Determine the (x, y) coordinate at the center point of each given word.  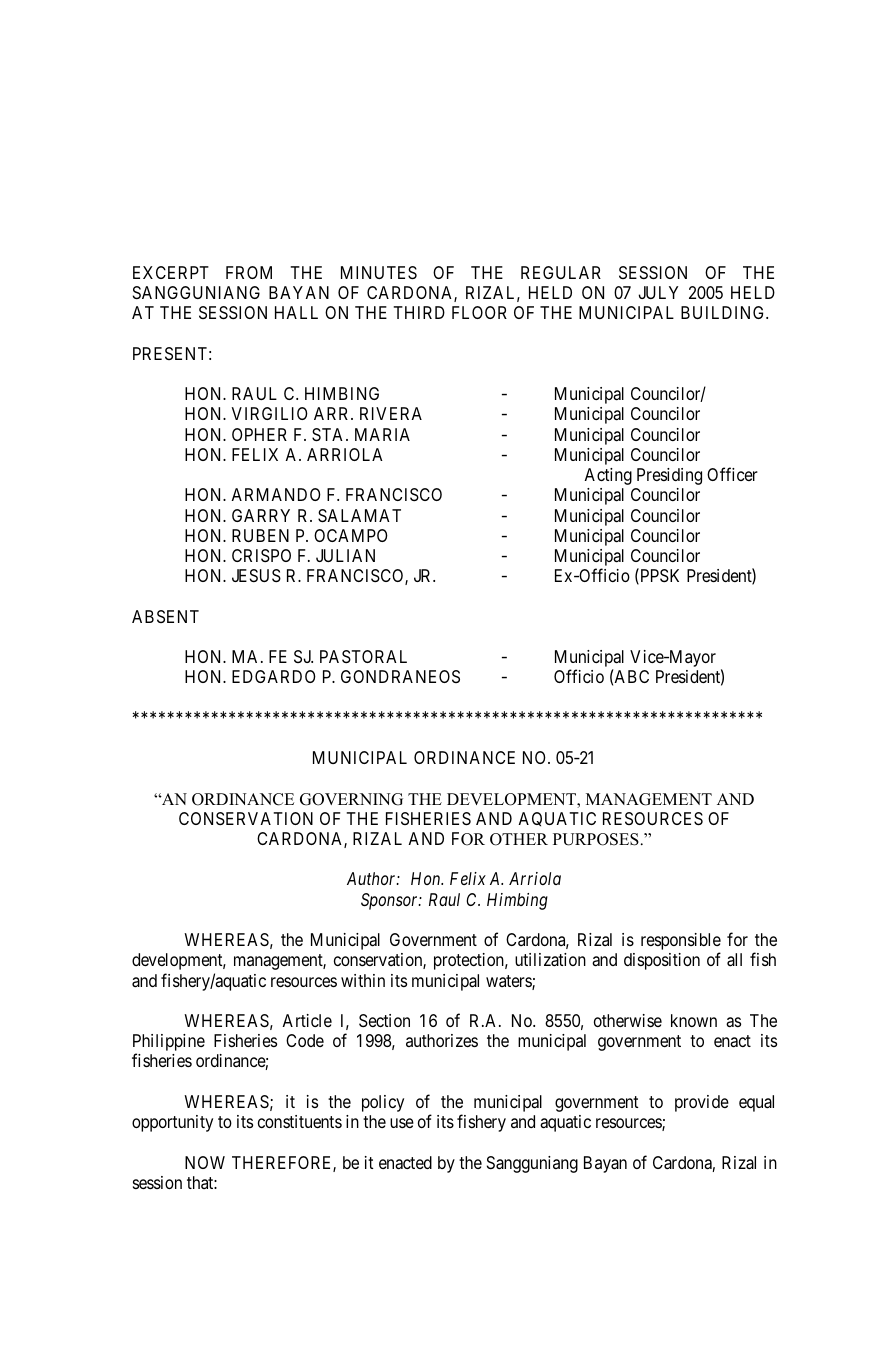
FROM (249, 272)
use (402, 1123)
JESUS (256, 575)
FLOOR (479, 312)
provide (702, 1103)
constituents (300, 1121)
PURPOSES (596, 839)
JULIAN (345, 555)
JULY (658, 292)
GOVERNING (351, 799)
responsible (681, 943)
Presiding (669, 476)
